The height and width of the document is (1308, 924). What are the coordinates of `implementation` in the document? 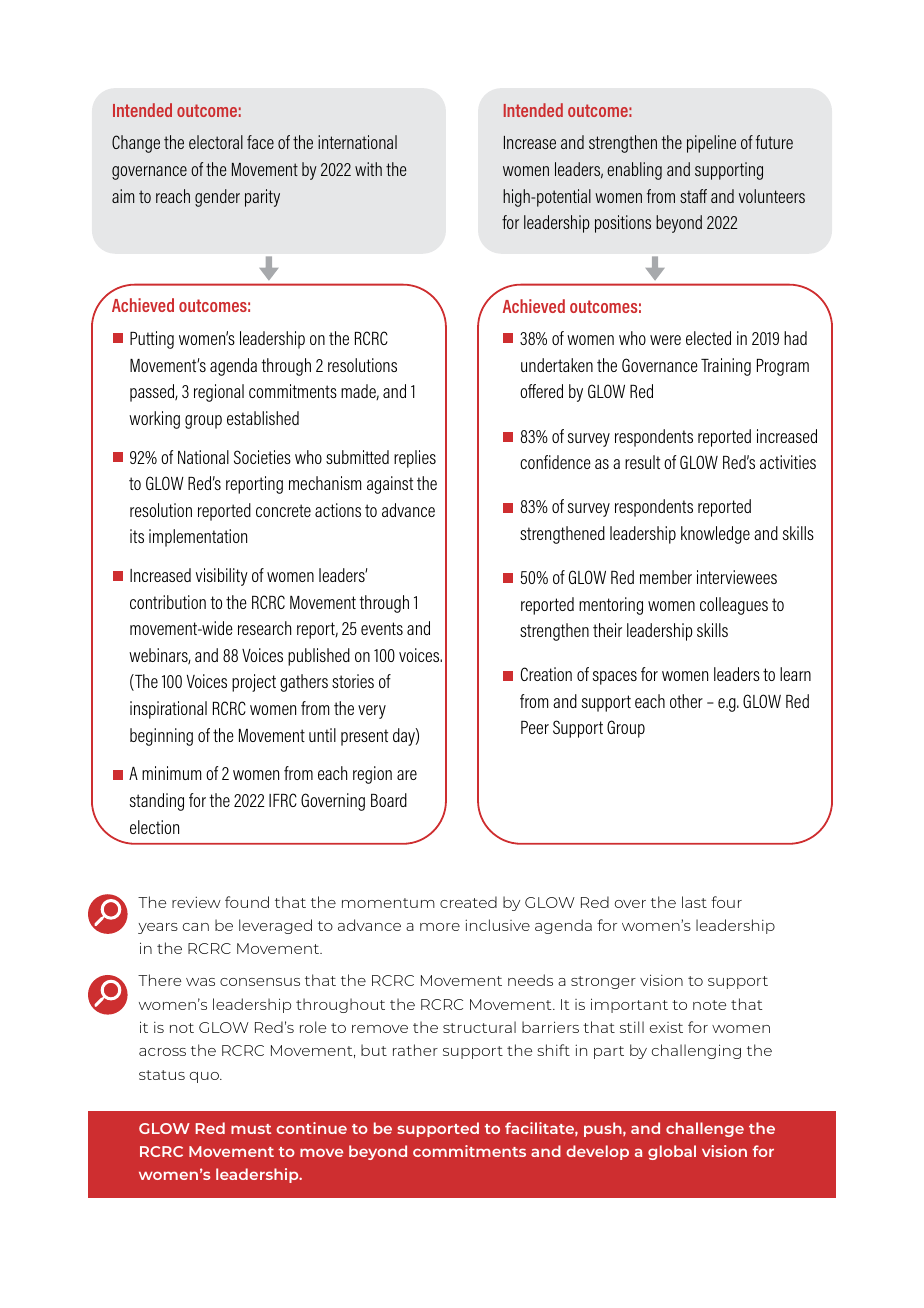 It's located at (198, 538).
